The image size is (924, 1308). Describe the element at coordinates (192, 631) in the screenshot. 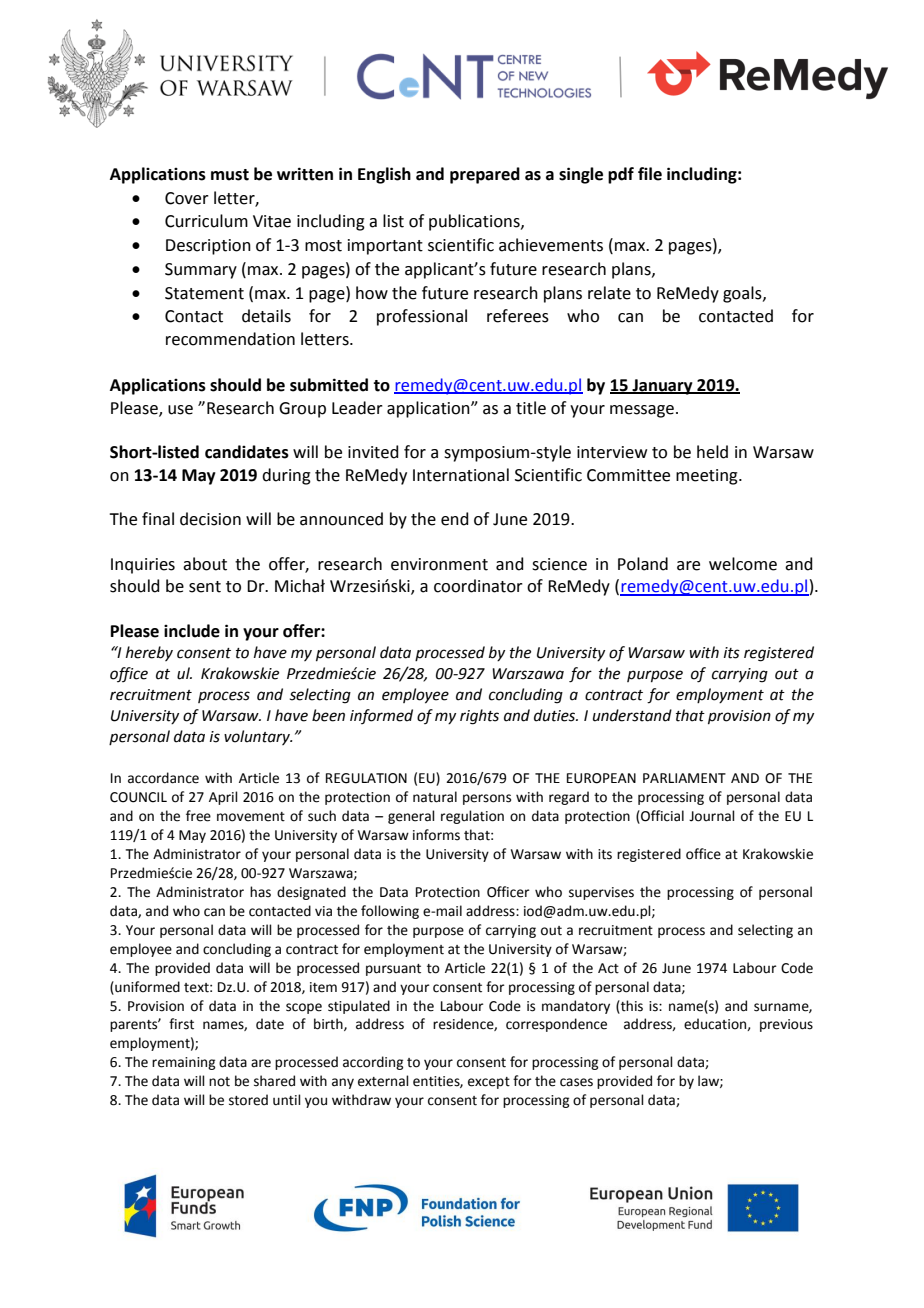

I see `include` at that location.
